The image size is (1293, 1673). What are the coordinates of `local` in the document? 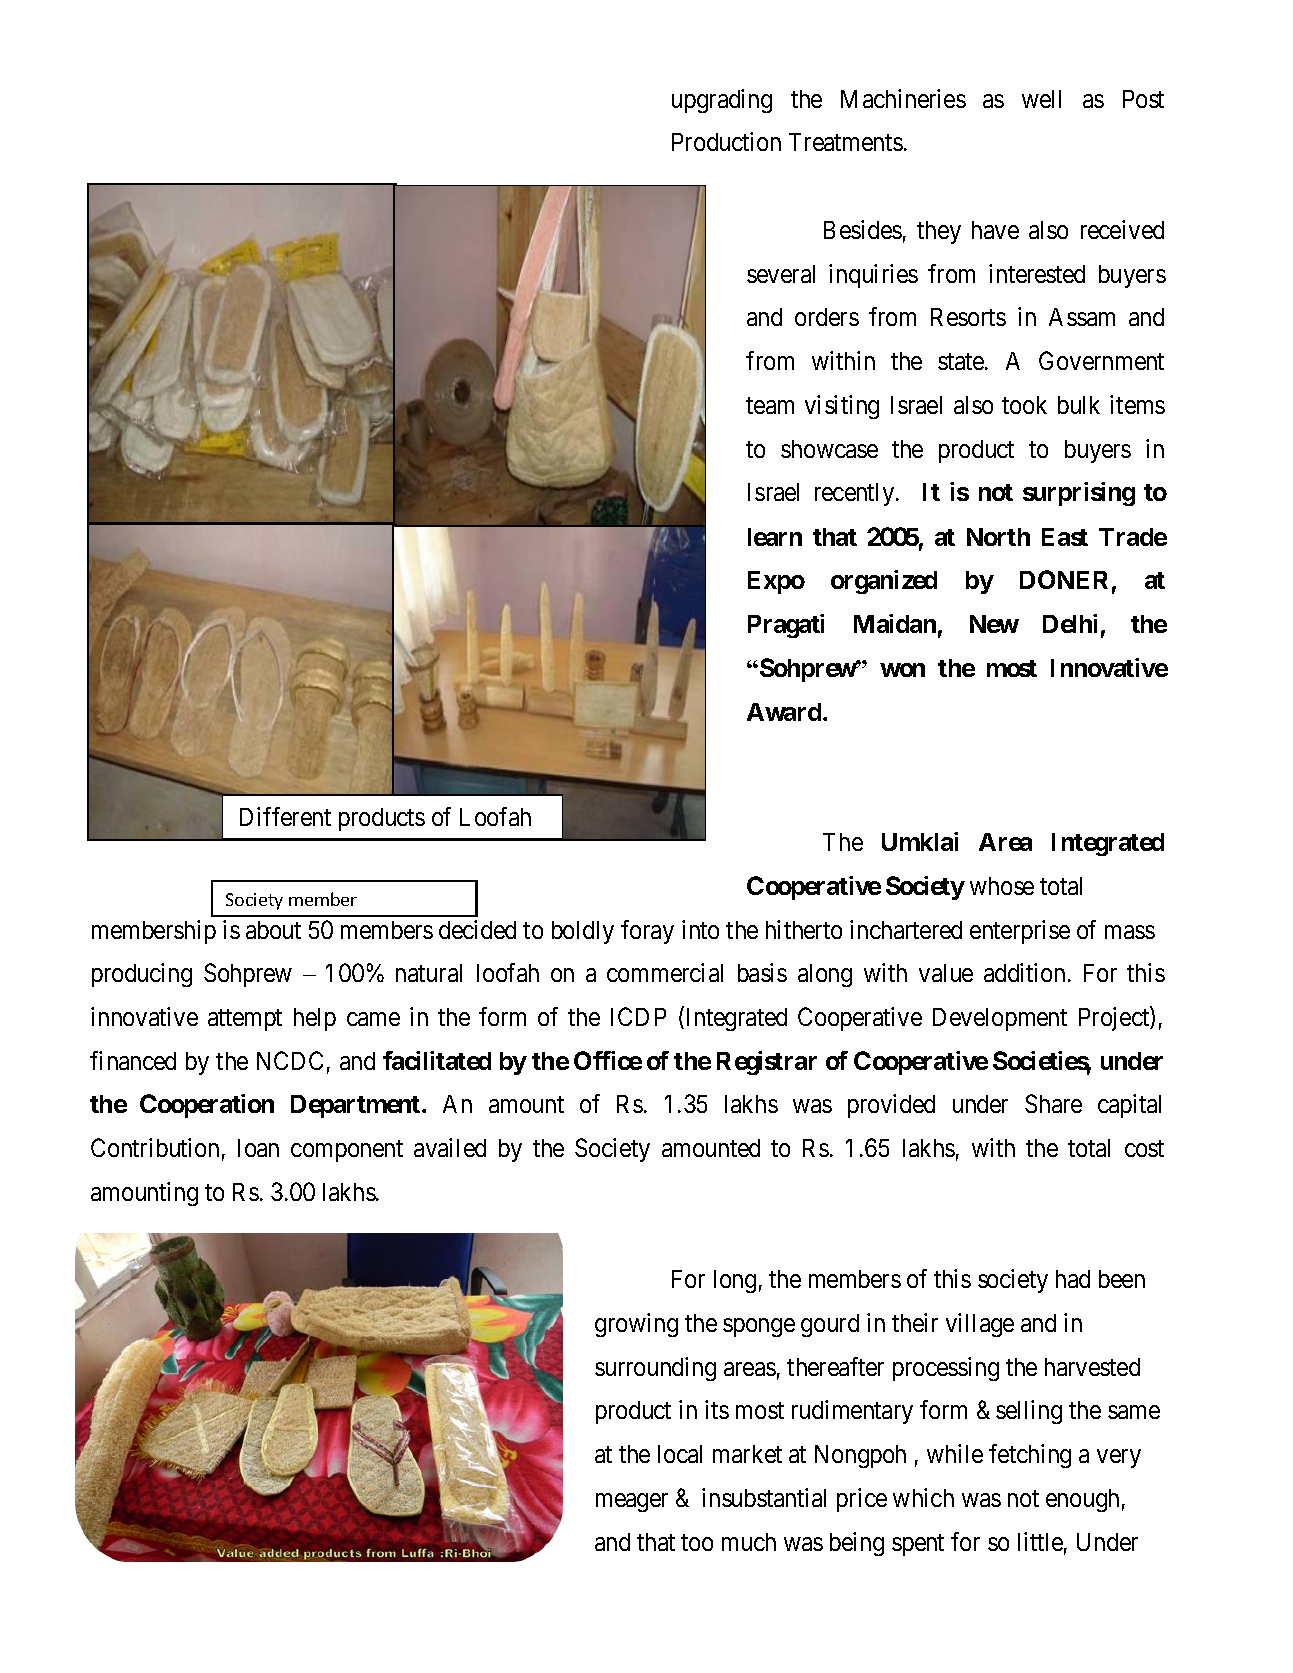 It's located at (680, 1454).
